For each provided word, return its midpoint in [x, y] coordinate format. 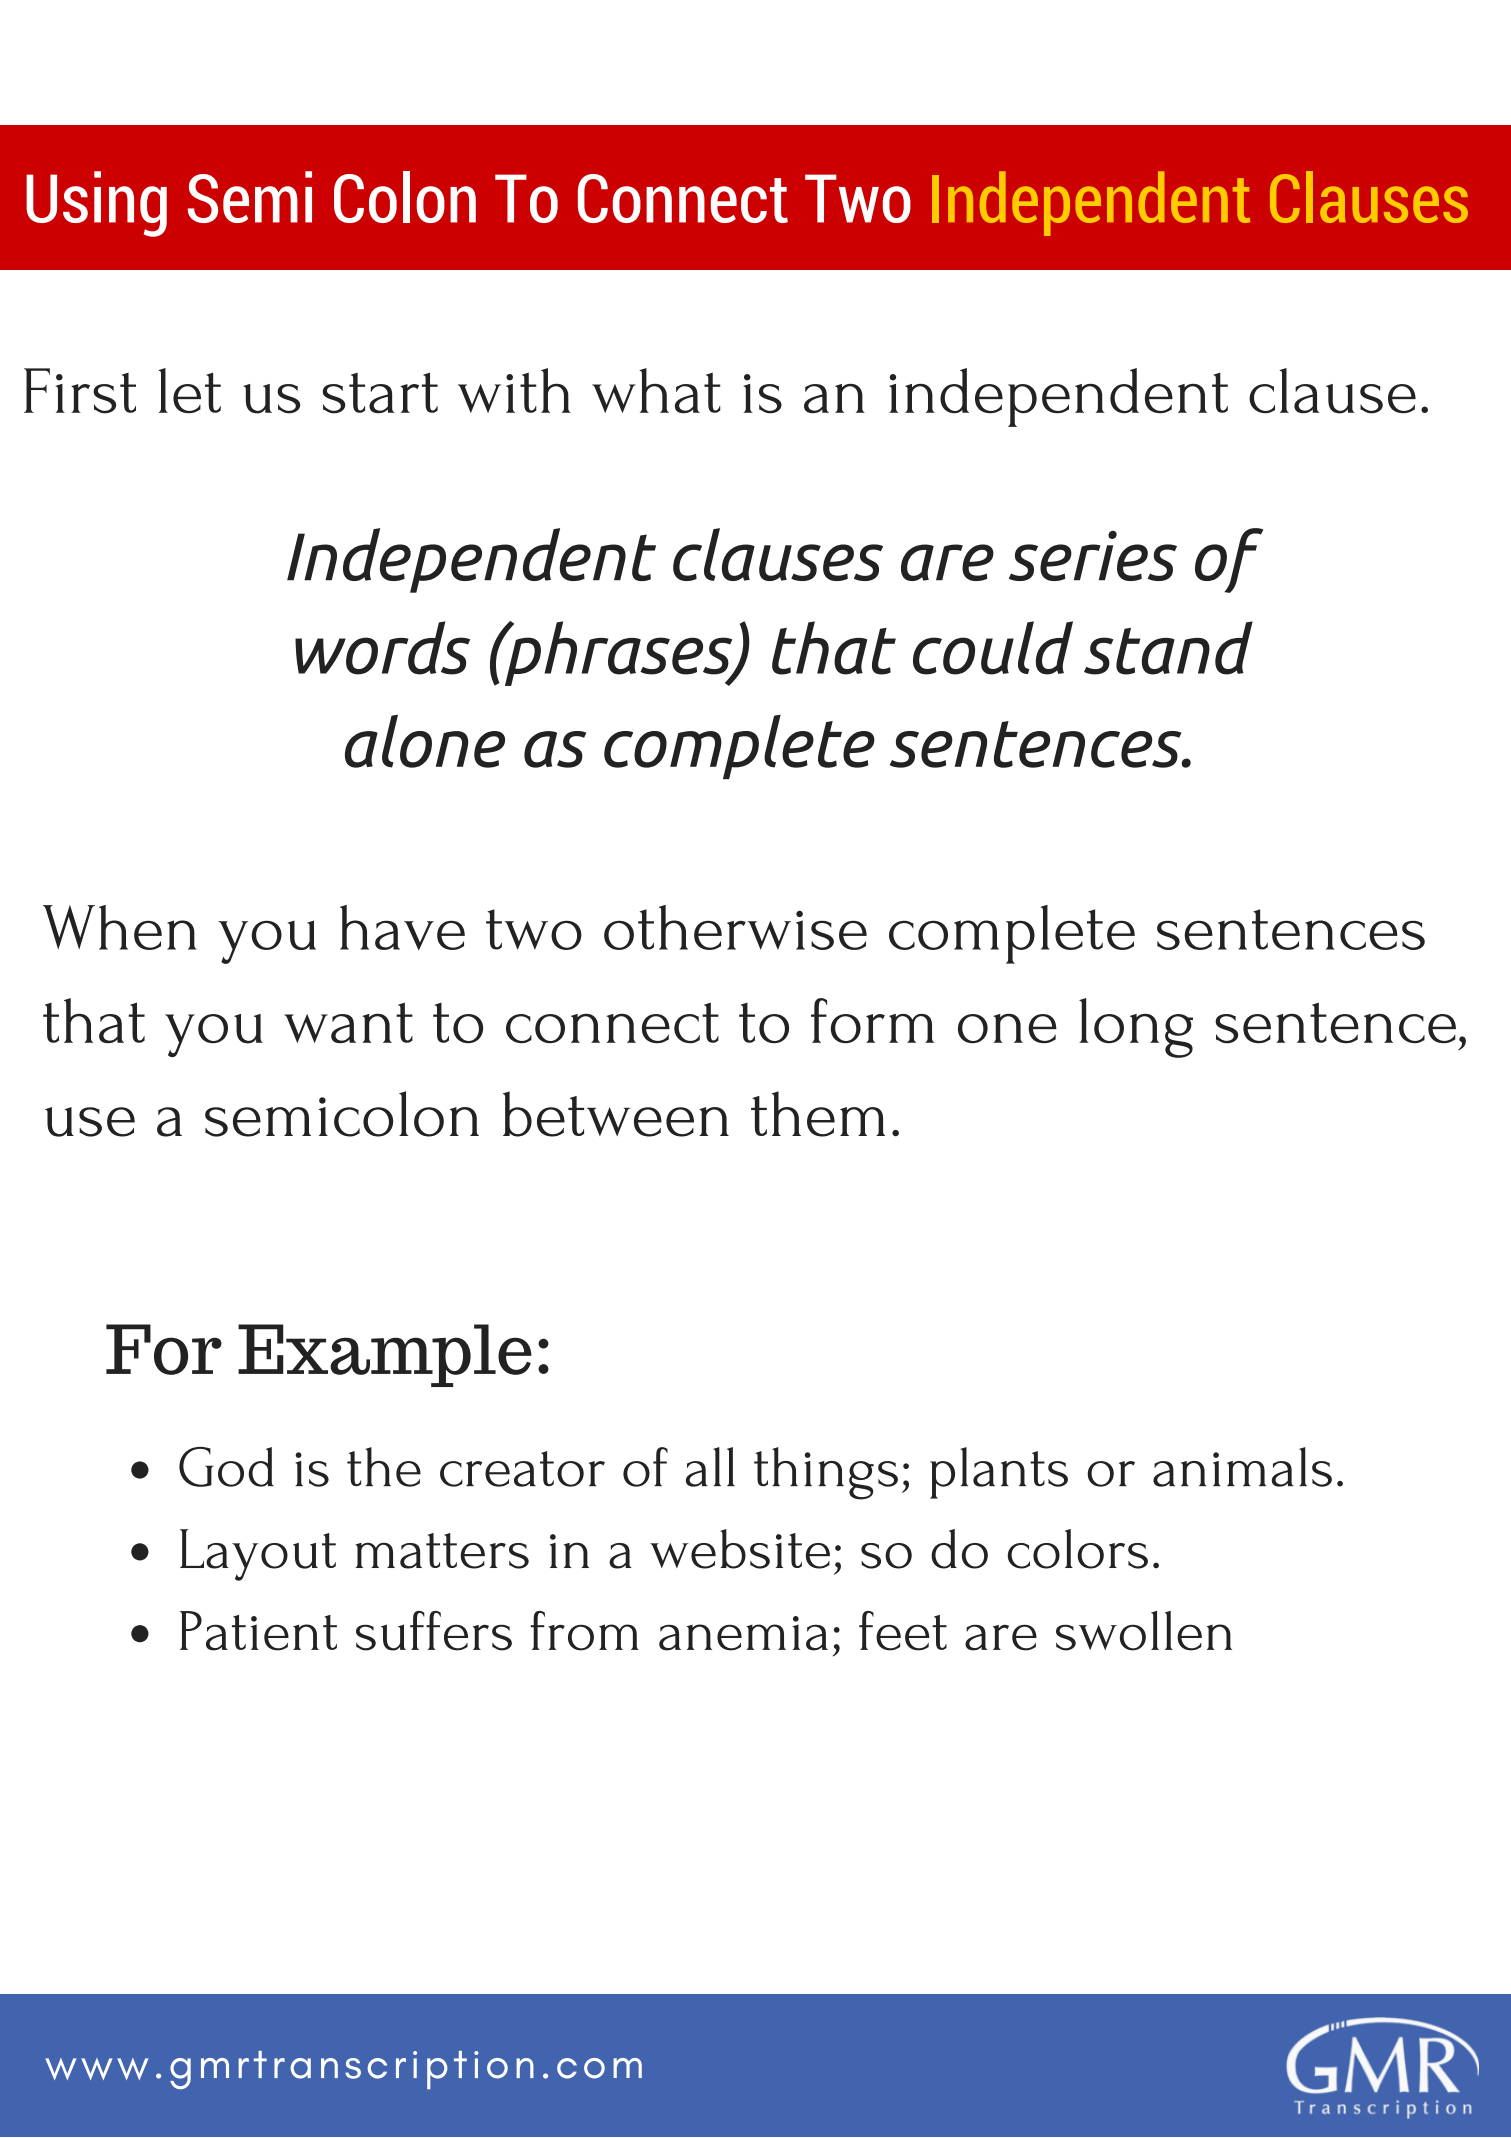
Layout [258, 1555]
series [1093, 556]
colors [1078, 1549]
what [656, 390]
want [348, 1022]
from [585, 1631]
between [616, 1114]
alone [425, 741]
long [1136, 1028]
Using [96, 204]
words [382, 648]
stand [1168, 648]
